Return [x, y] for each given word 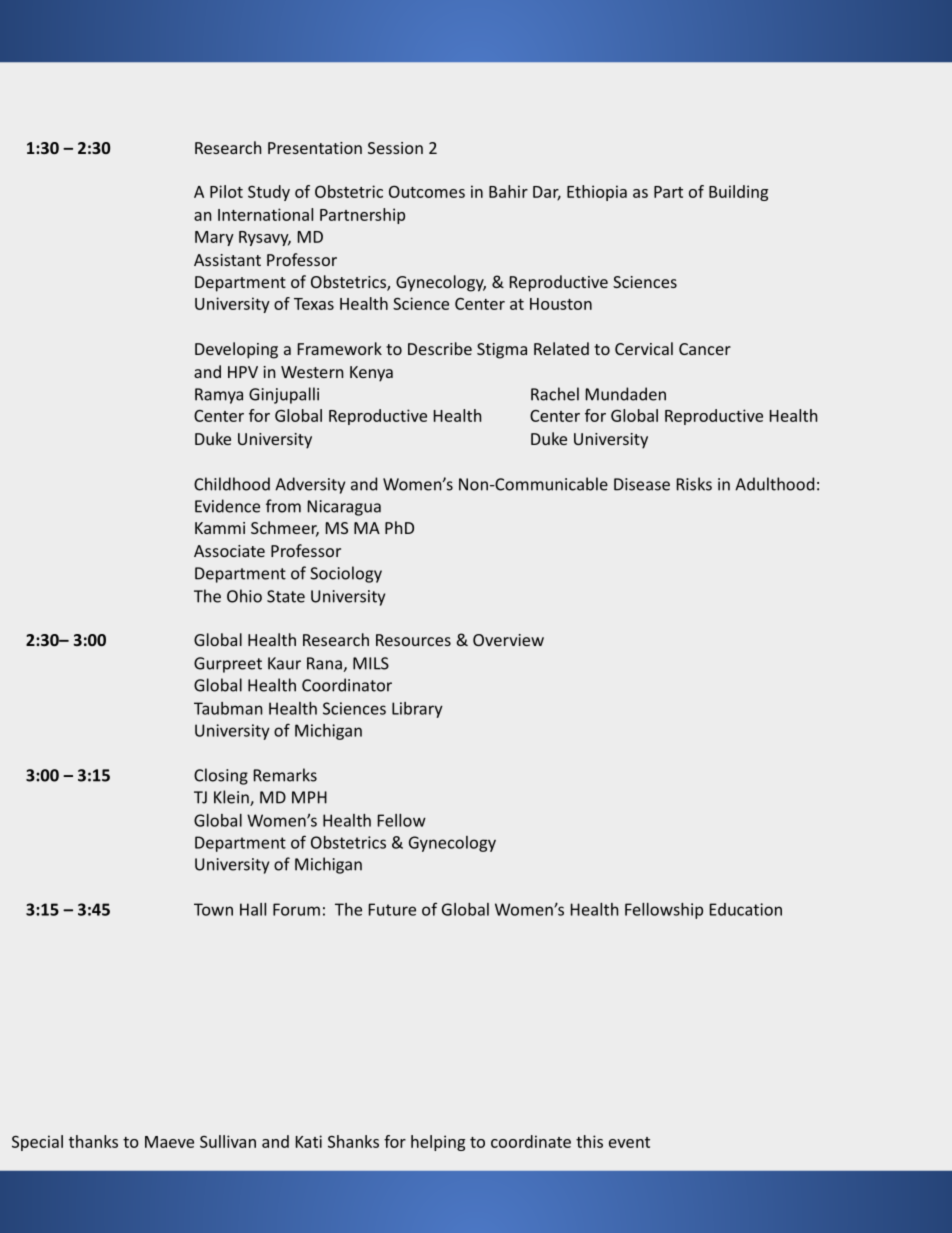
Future [392, 909]
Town [213, 909]
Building [738, 193]
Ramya [219, 396]
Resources [413, 640]
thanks [93, 1141]
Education [746, 909]
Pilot [226, 191]
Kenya [371, 374]
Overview [508, 640]
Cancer [705, 349]
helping [438, 1143]
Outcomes [427, 191]
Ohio [244, 596]
